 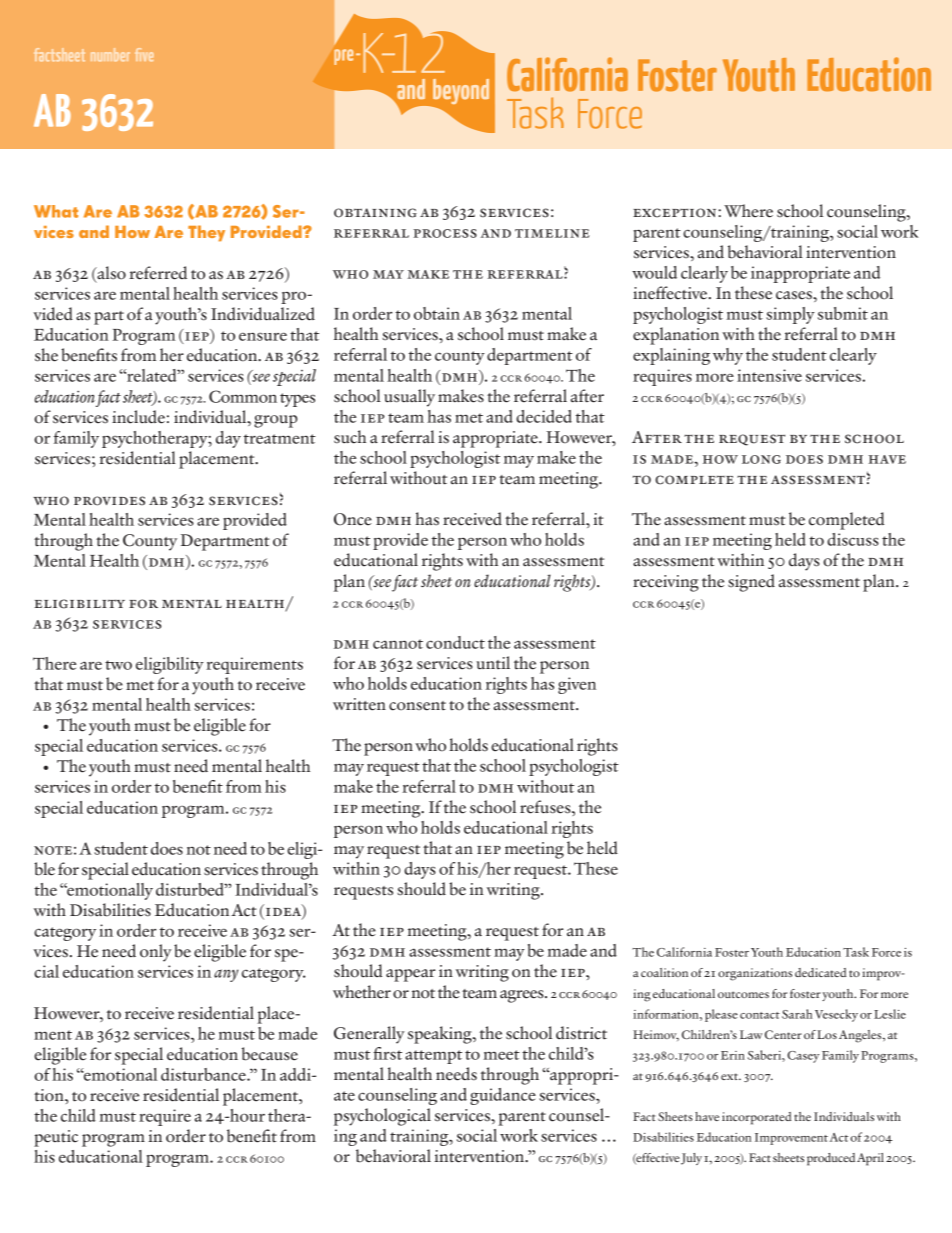 I want to click on process, so click(x=445, y=233).
